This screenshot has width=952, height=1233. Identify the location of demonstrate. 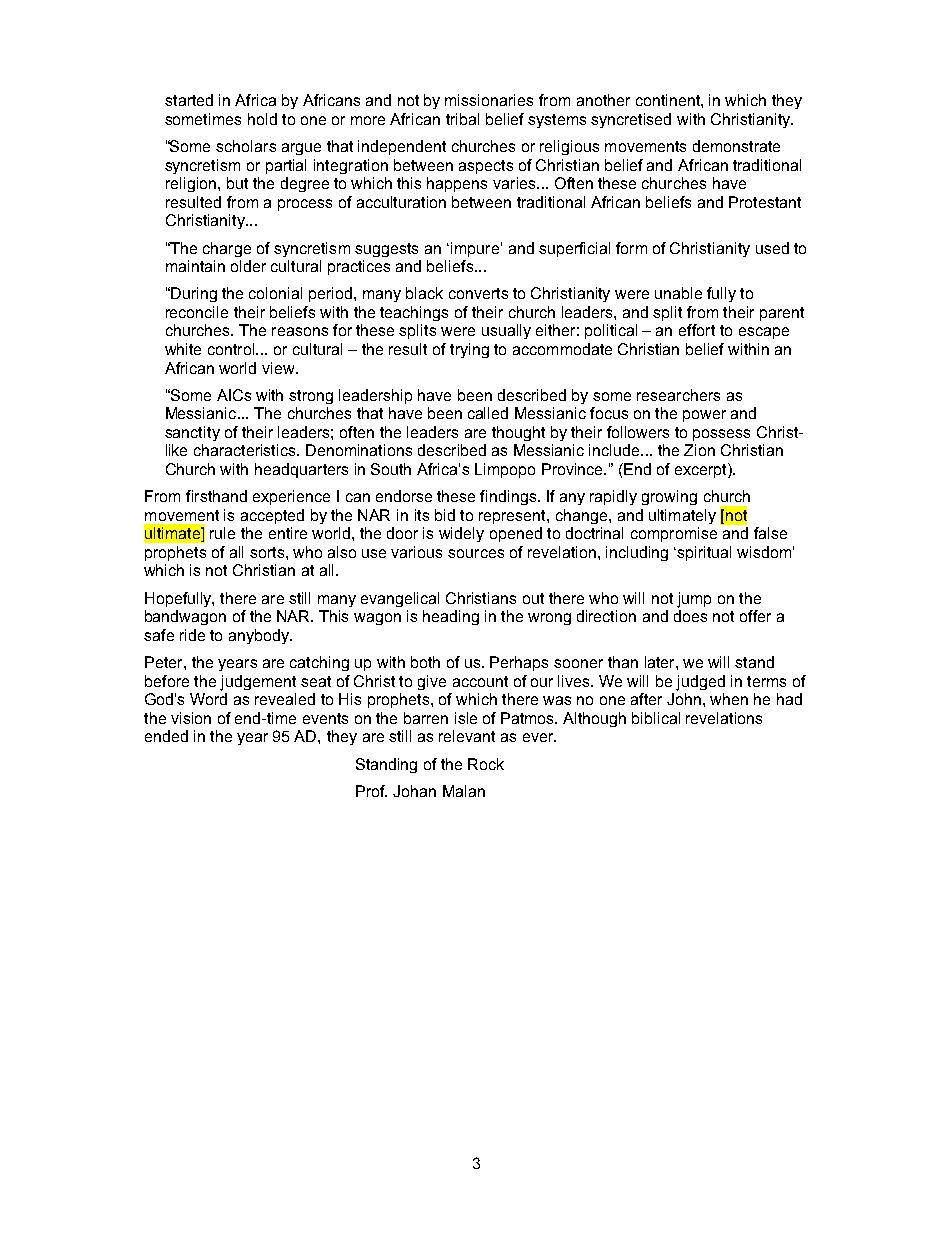
(736, 146).
